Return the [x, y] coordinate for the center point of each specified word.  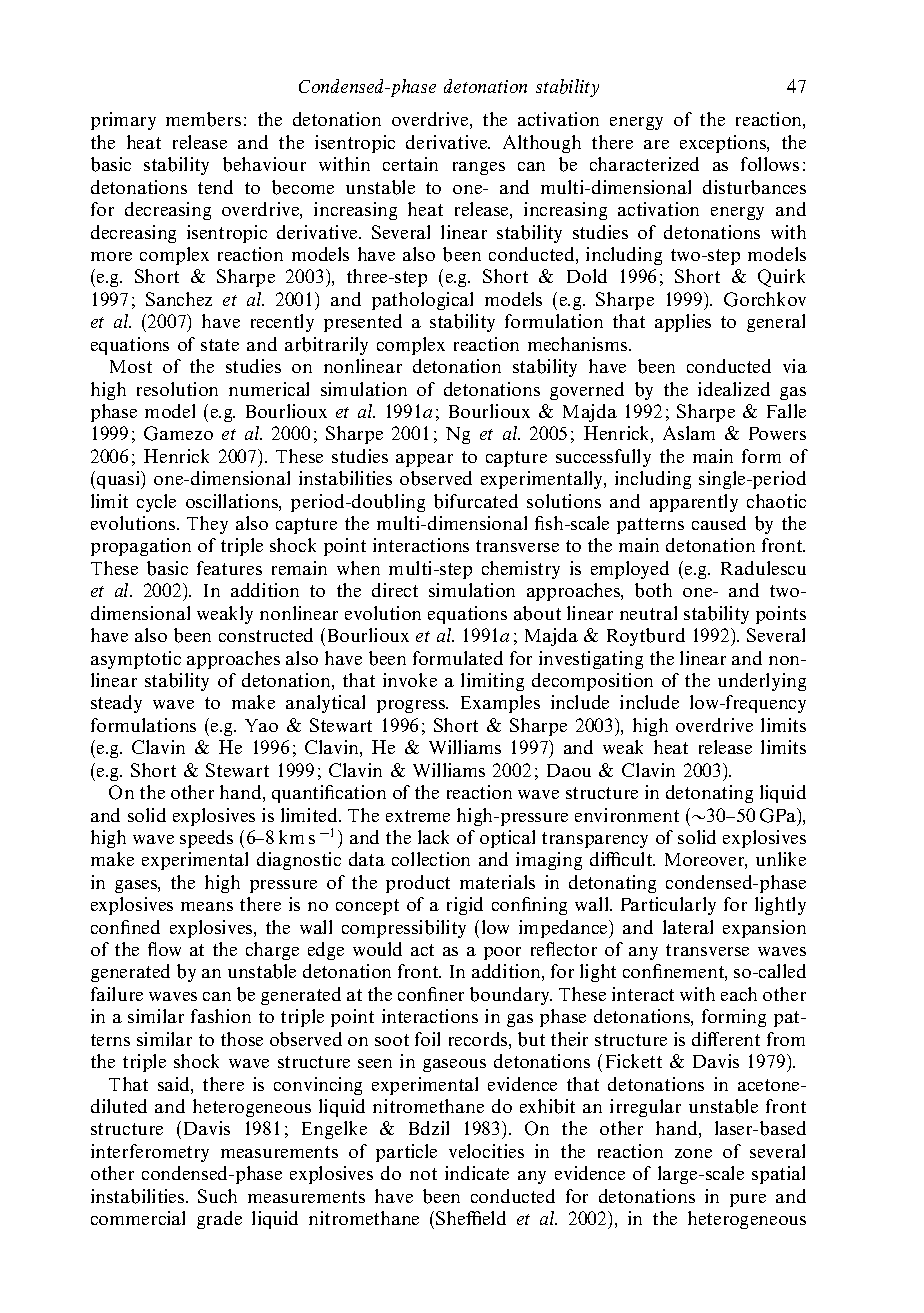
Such [217, 1196]
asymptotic [136, 660]
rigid [465, 906]
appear [424, 460]
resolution [177, 389]
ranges [479, 168]
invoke [410, 680]
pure [748, 1200]
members [203, 119]
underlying [762, 682]
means [207, 906]
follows [770, 164]
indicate [477, 1173]
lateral [688, 927]
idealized [734, 389]
